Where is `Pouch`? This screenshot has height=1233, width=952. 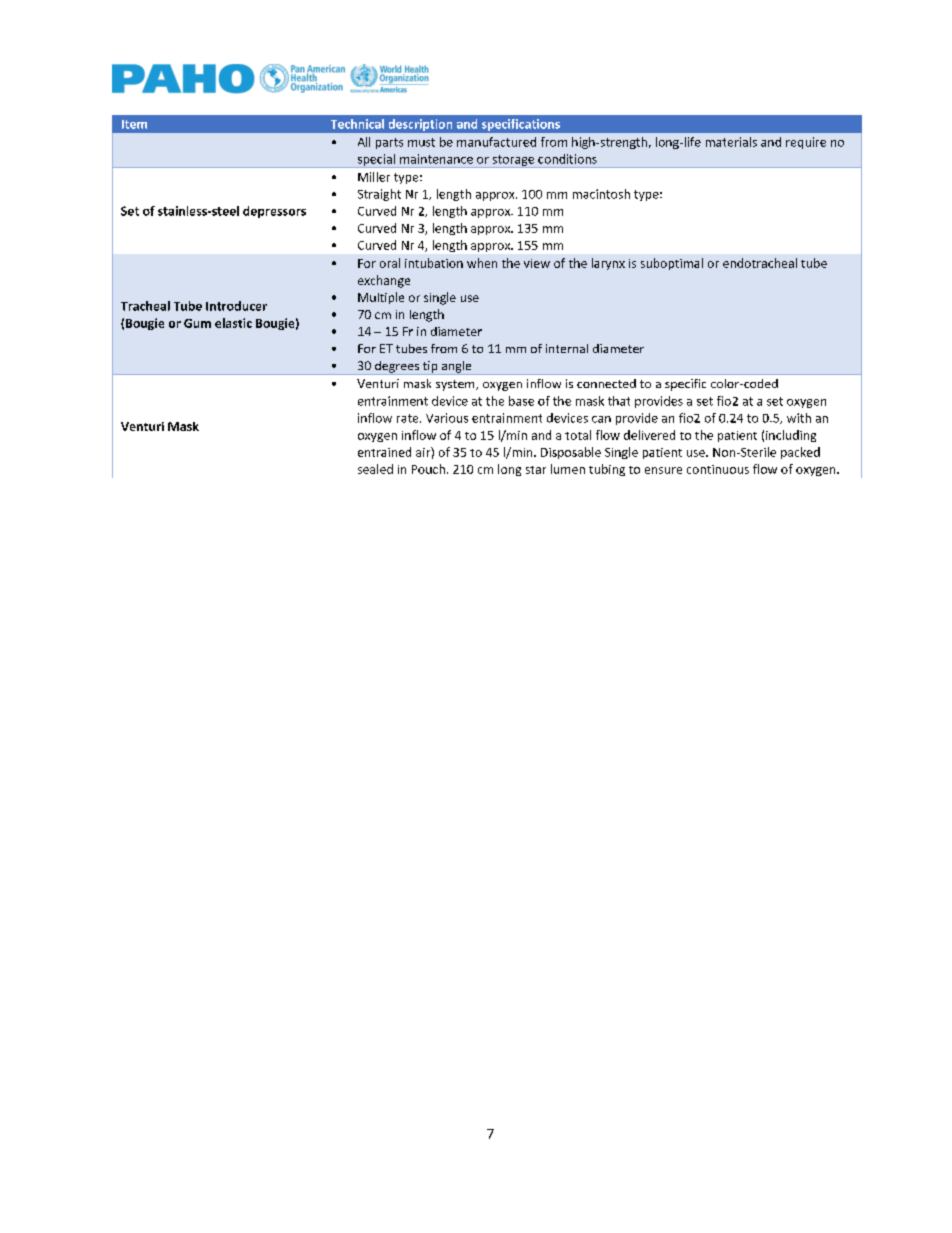
Pouch is located at coordinates (428, 469).
